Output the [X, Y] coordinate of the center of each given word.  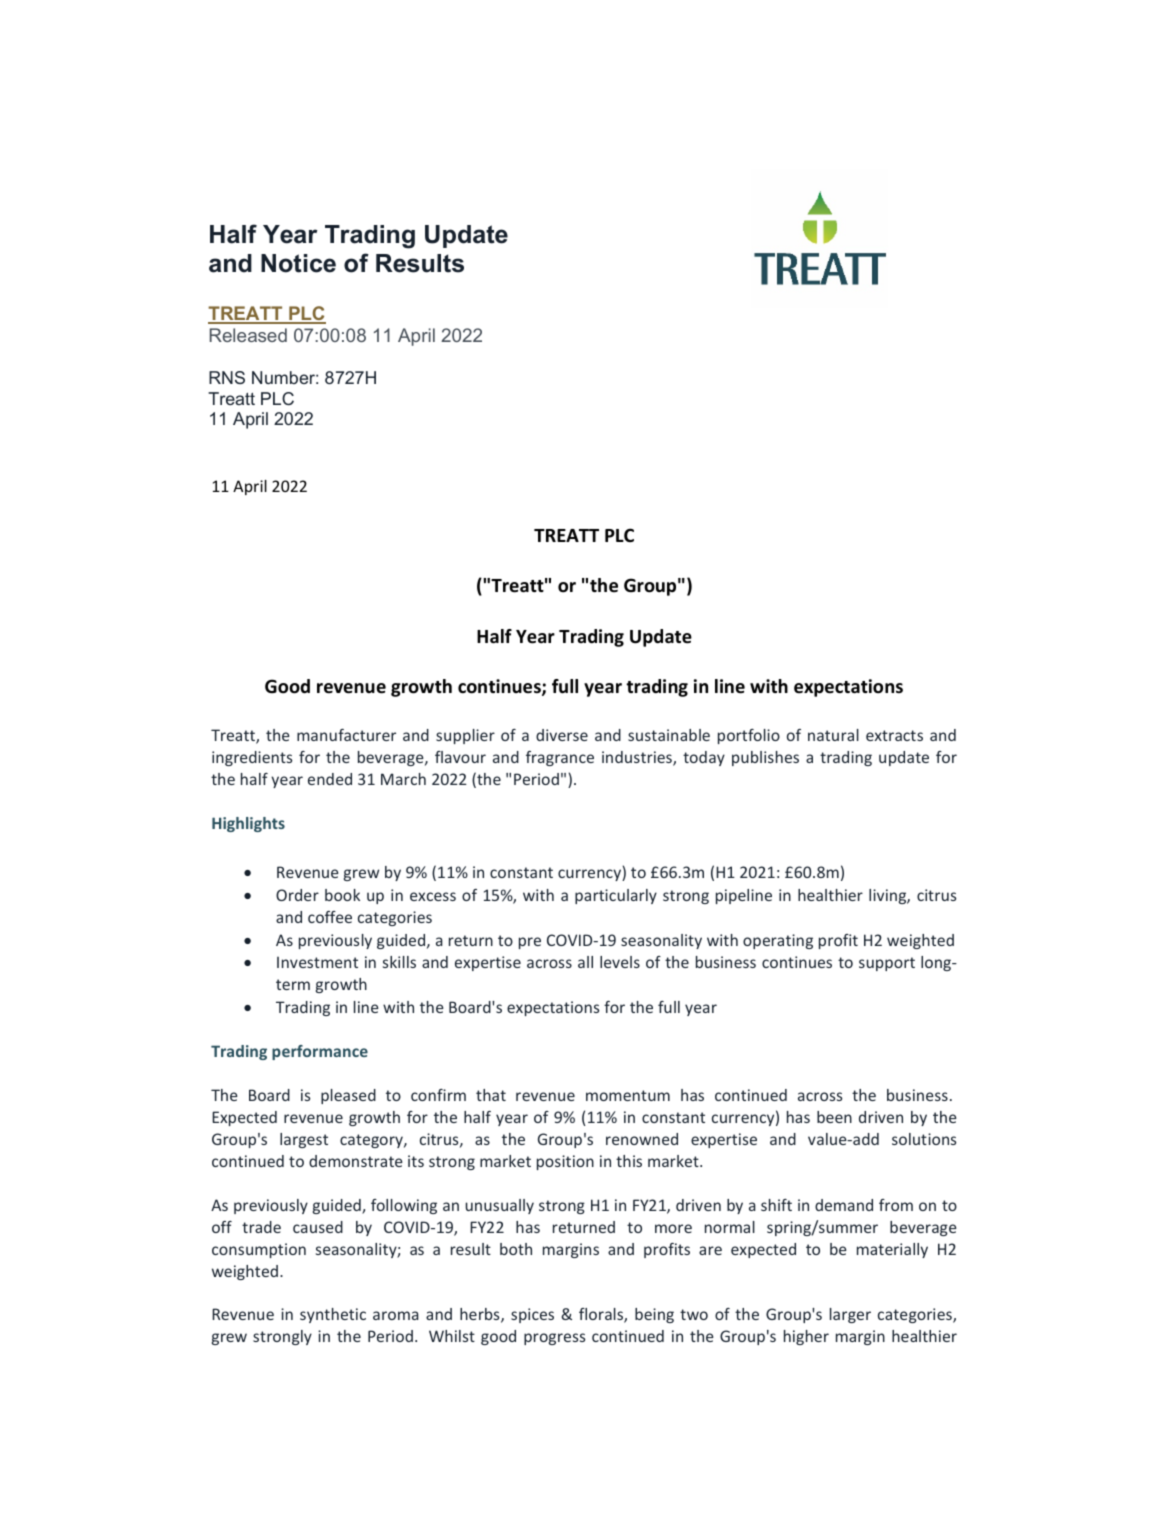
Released [248, 335]
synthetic [333, 1315]
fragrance [560, 758]
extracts [894, 735]
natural [833, 735]
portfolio [749, 736]
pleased [348, 1096]
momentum [628, 1095]
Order [297, 895]
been [834, 1117]
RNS [227, 377]
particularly [616, 896]
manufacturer [346, 735]
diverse [562, 735]
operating [778, 941]
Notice [298, 263]
